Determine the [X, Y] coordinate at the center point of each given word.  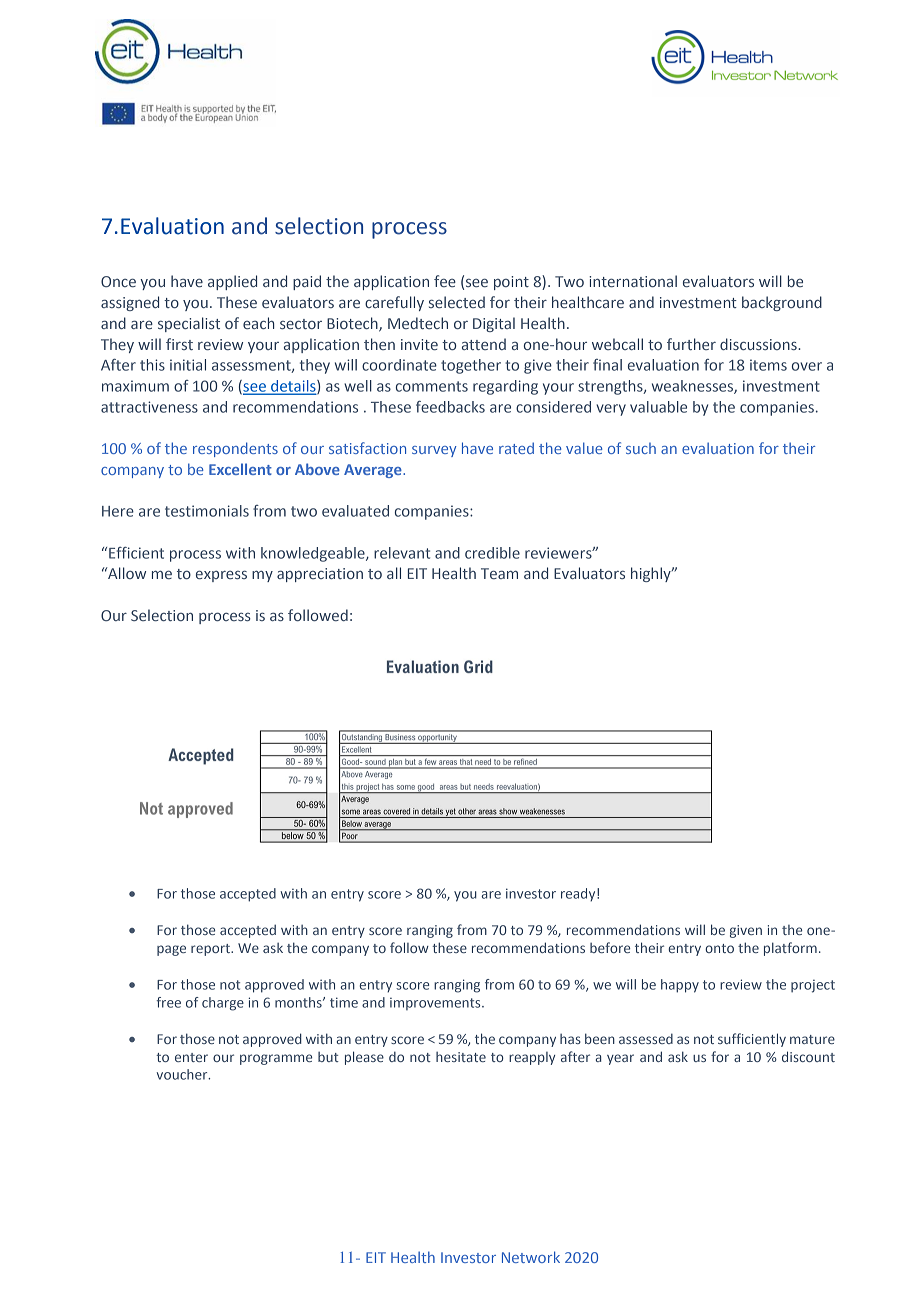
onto [719, 948]
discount [808, 1056]
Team [499, 573]
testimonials [207, 511]
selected [457, 302]
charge [223, 1004]
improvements [436, 1004]
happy [680, 986]
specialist [189, 324]
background [782, 303]
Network [531, 1257]
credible [492, 553]
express [221, 576]
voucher [183, 1074]
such [641, 448]
